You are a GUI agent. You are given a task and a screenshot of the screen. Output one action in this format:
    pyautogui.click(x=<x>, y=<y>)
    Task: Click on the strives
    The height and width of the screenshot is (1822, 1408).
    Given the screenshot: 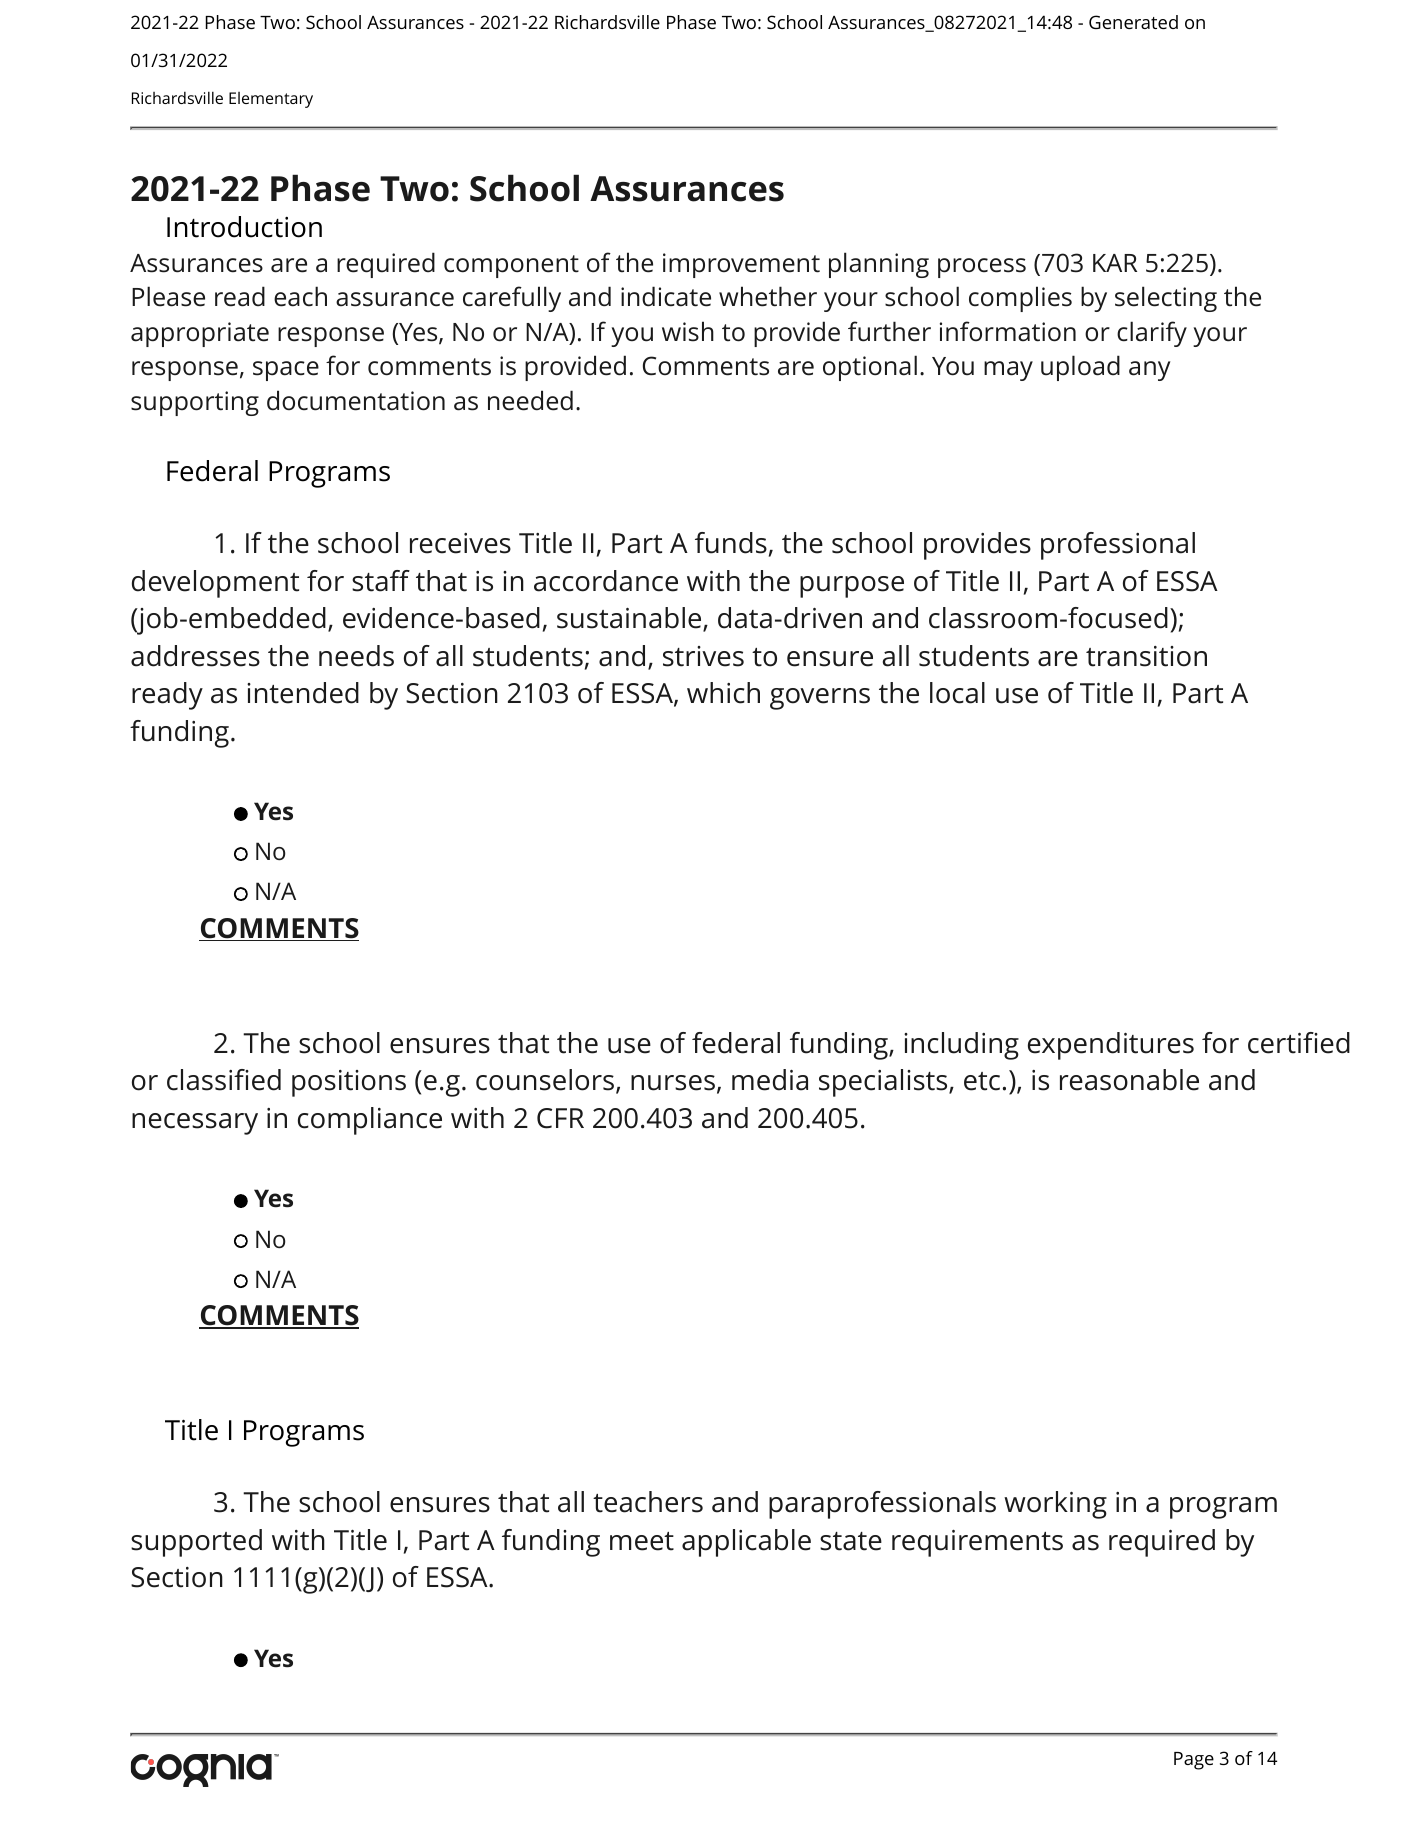 What is the action you would take?
    pyautogui.click(x=703, y=656)
